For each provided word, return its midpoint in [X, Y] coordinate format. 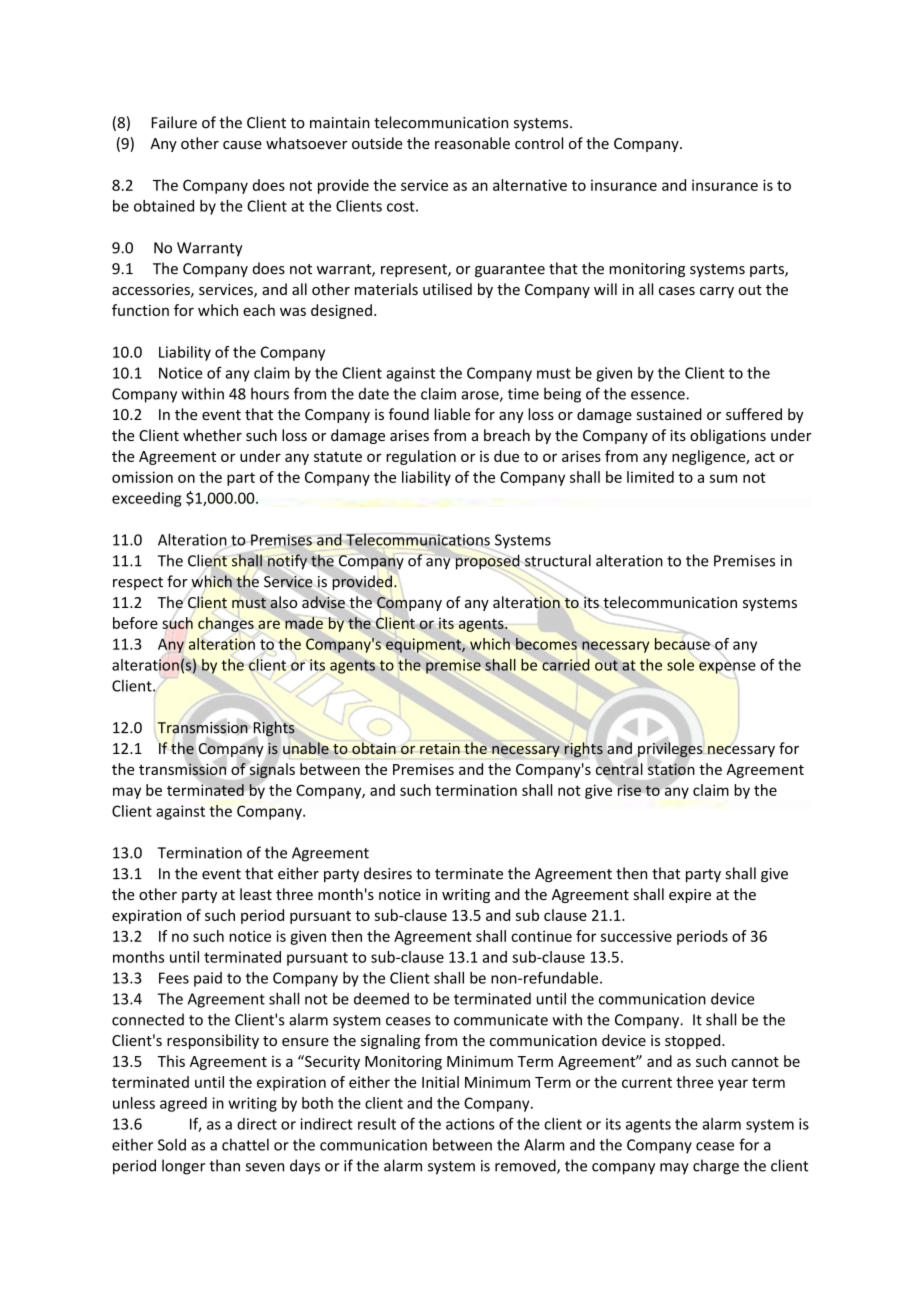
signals [271, 770]
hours [270, 393]
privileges [670, 750]
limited [650, 477]
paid [208, 979]
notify [287, 561]
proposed [486, 561]
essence [659, 395]
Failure [174, 122]
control [539, 143]
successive [636, 936]
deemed [381, 999]
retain [440, 748]
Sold [172, 1144]
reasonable [472, 143]
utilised [447, 289]
